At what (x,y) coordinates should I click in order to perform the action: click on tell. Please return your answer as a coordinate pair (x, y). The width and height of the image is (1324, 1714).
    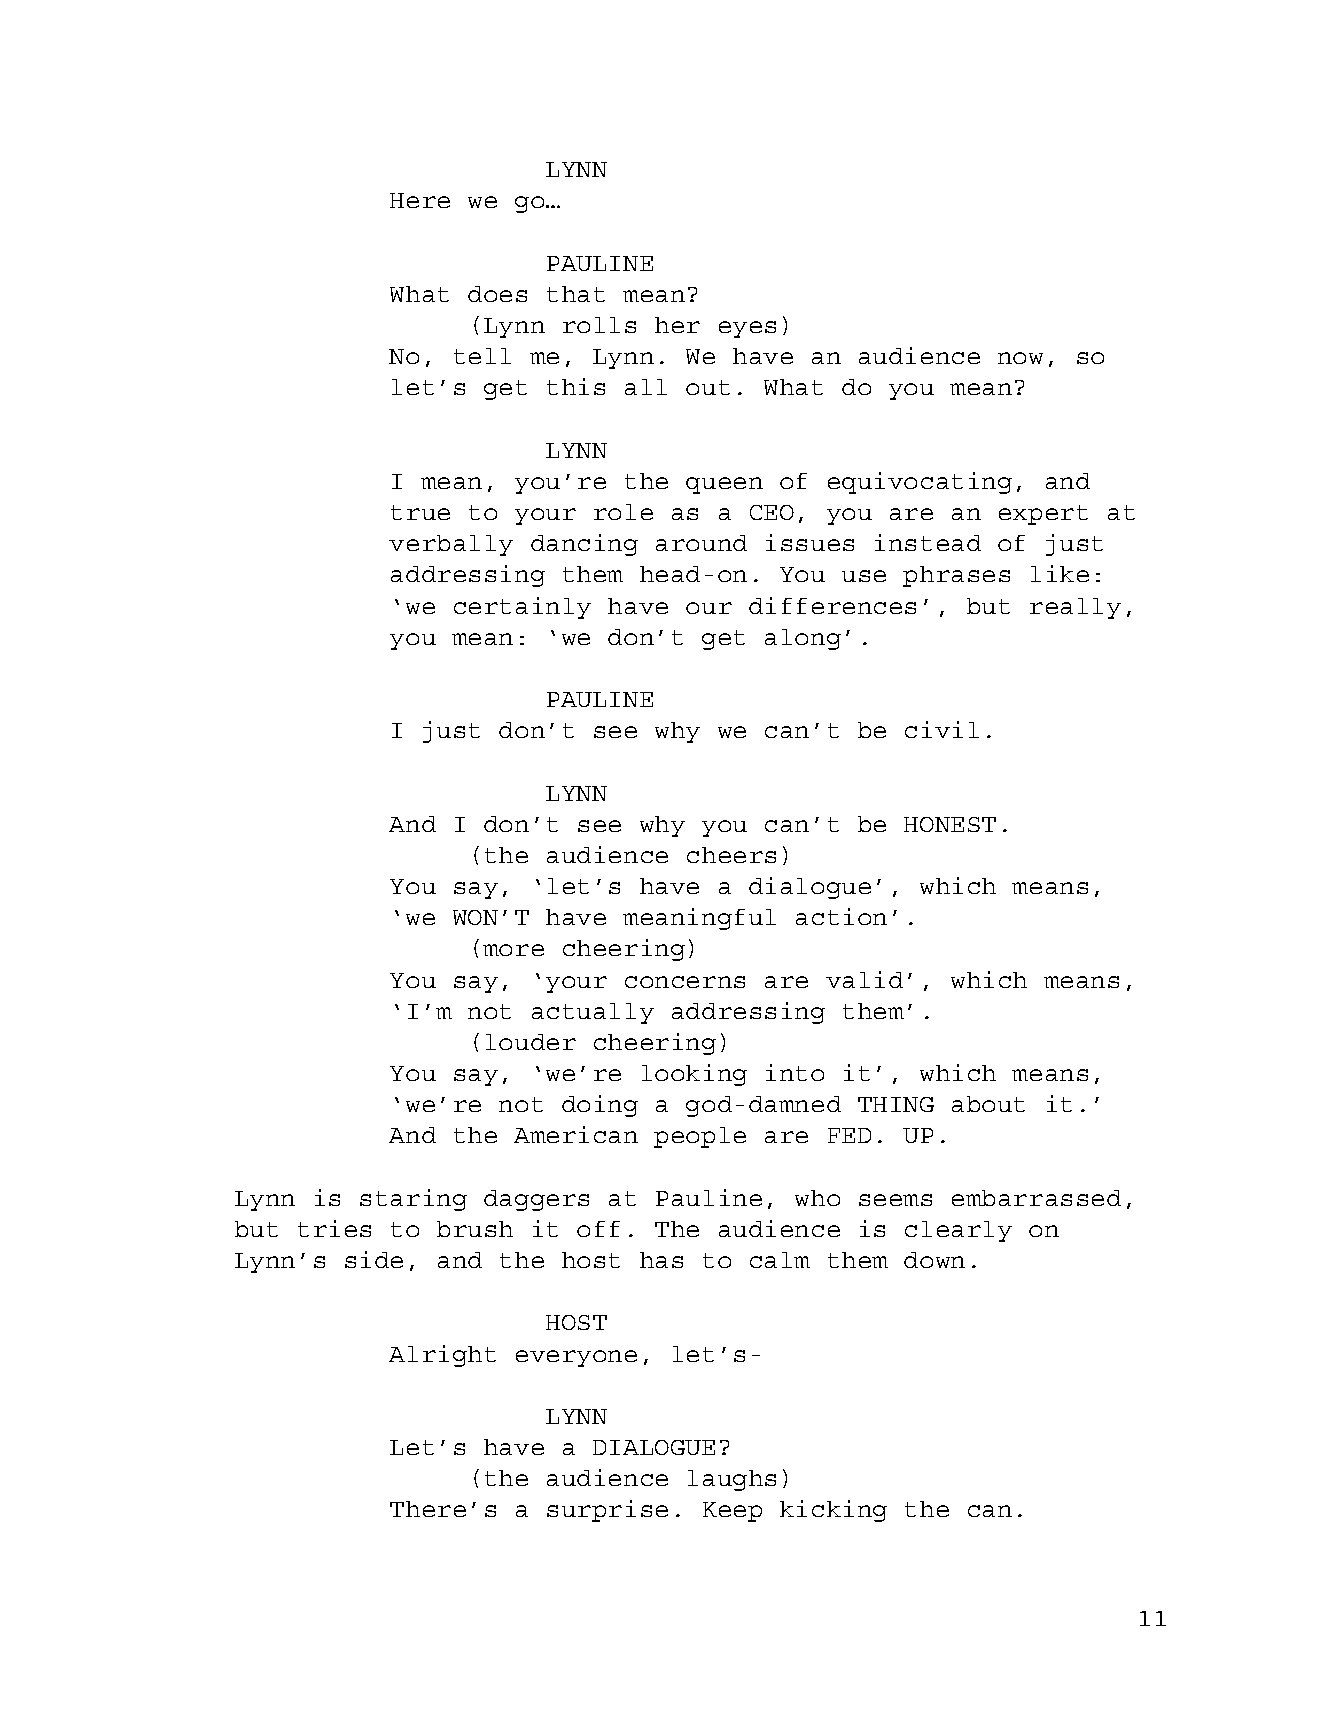
    Looking at the image, I should click on (482, 356).
